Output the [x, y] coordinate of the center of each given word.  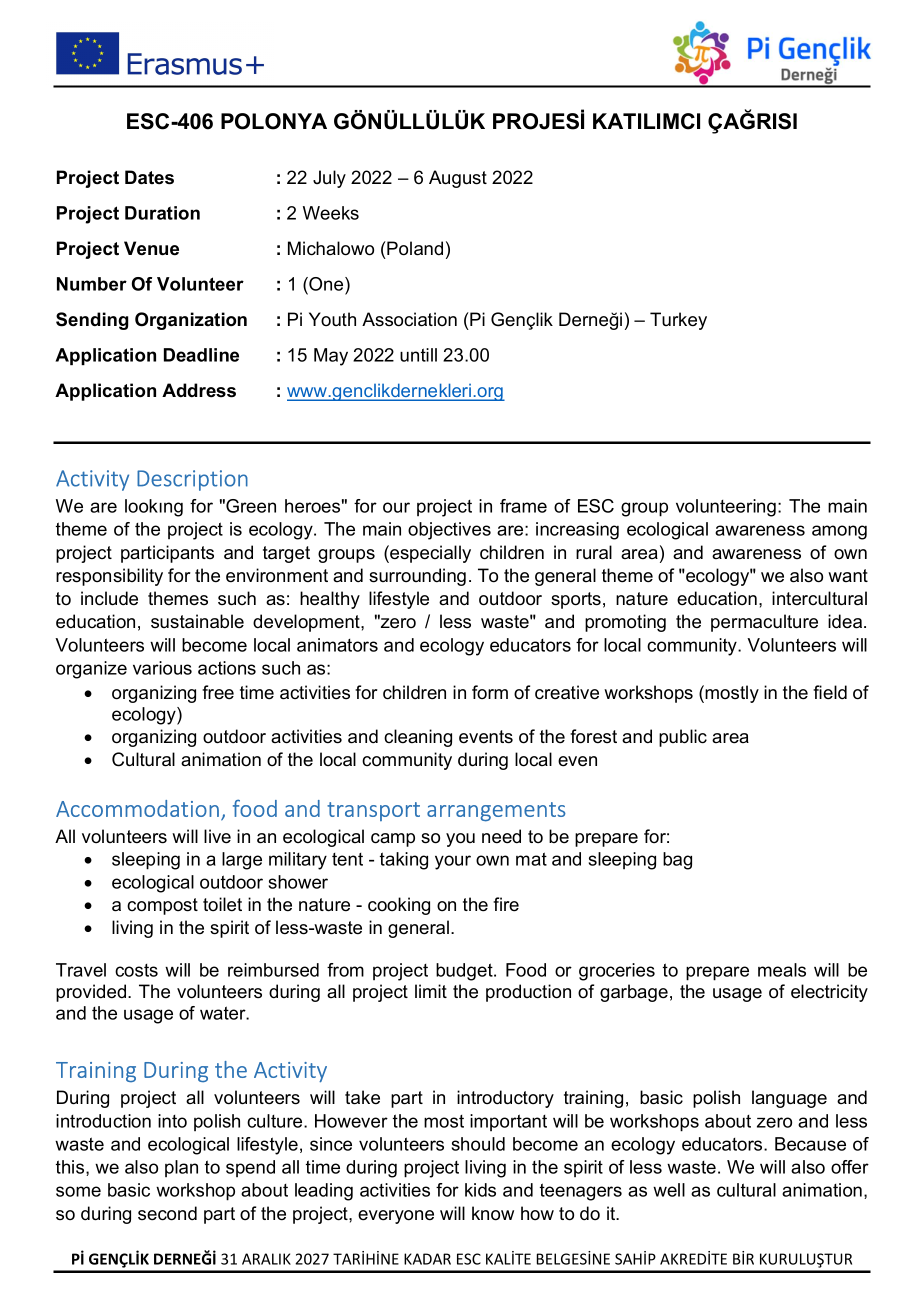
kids [480, 1190]
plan [181, 1168]
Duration [162, 213]
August [458, 179]
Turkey [678, 321]
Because [810, 1144]
